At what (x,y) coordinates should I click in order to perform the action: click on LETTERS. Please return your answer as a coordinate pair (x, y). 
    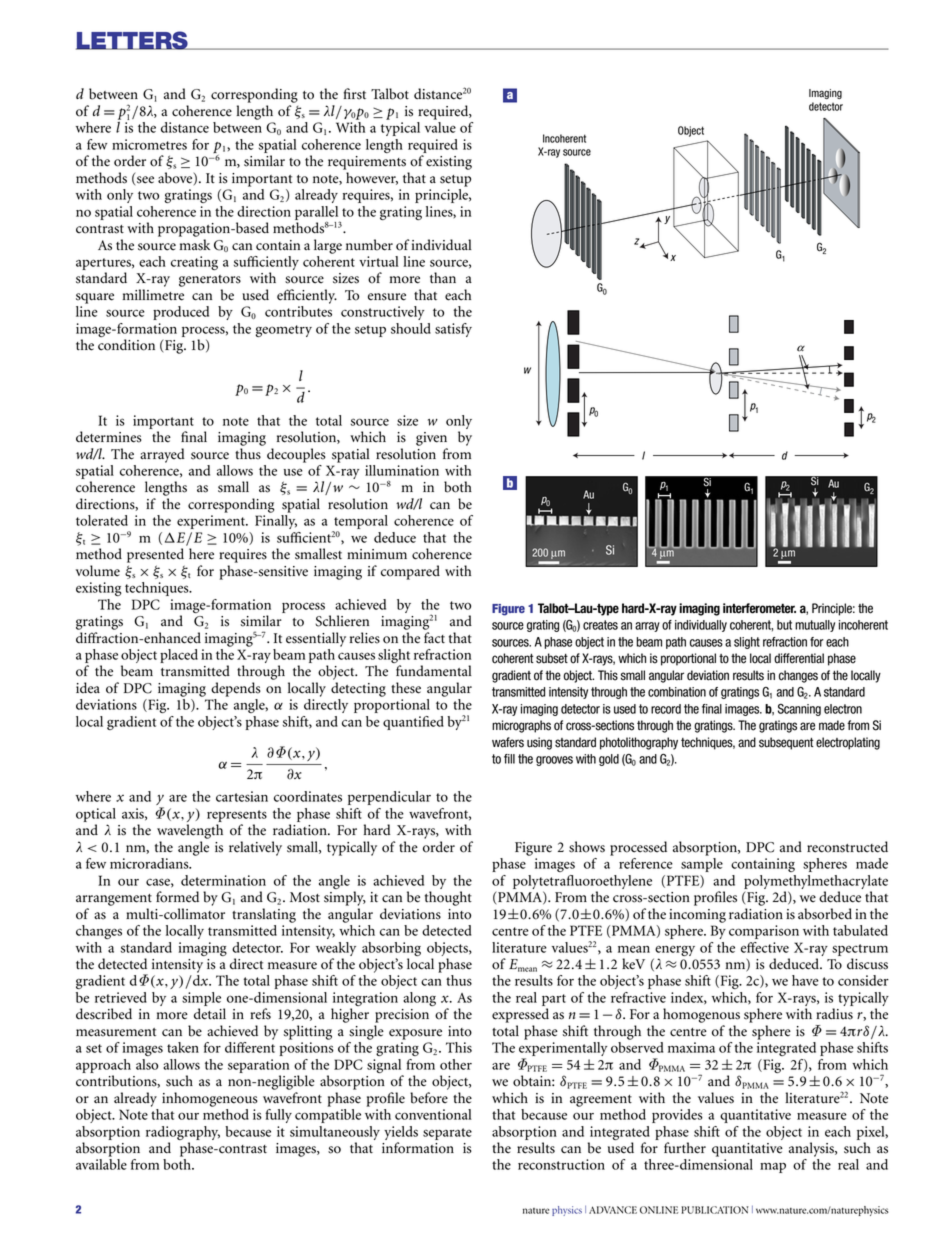
    Looking at the image, I should click on (133, 40).
